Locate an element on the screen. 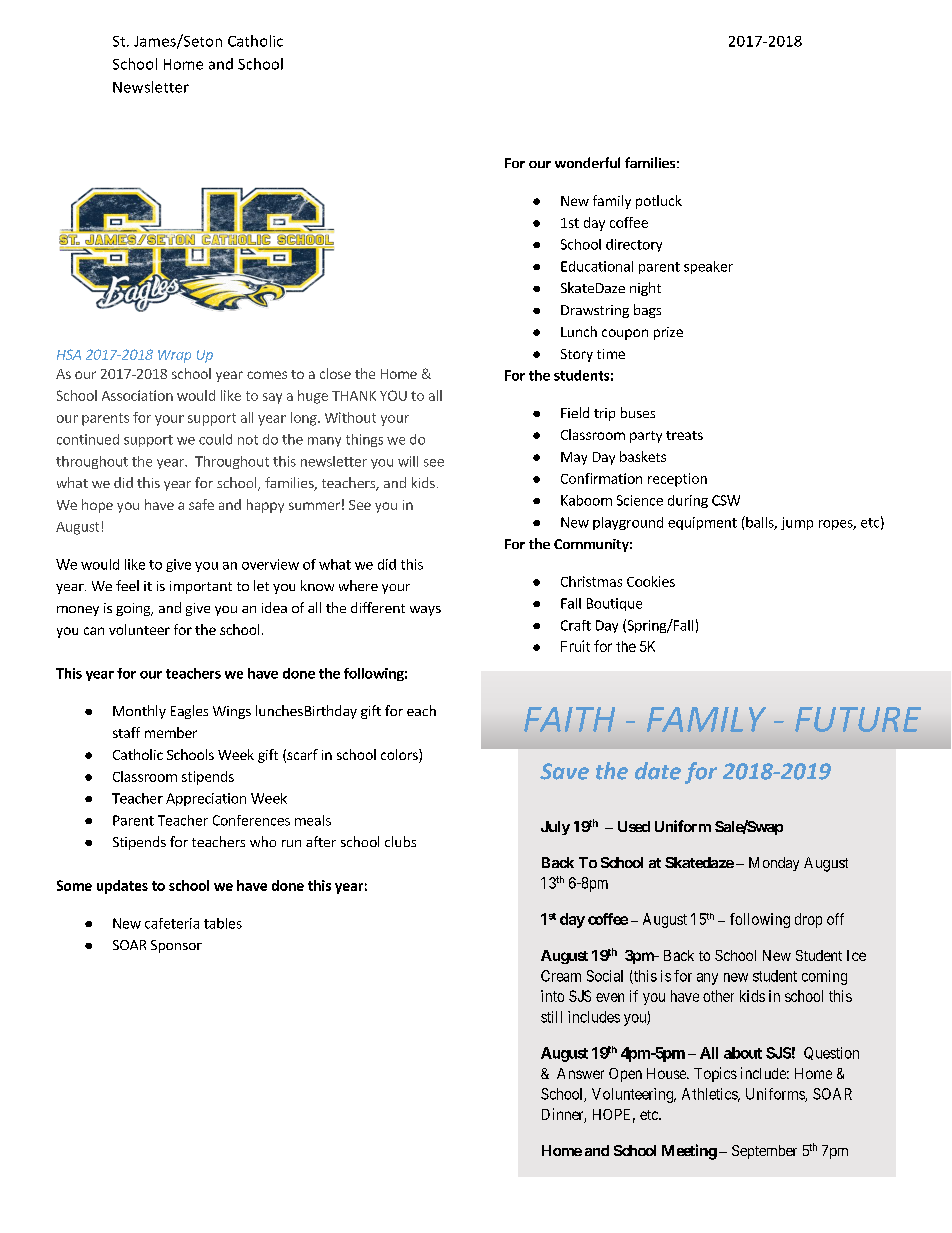  Wrap is located at coordinates (174, 356).
